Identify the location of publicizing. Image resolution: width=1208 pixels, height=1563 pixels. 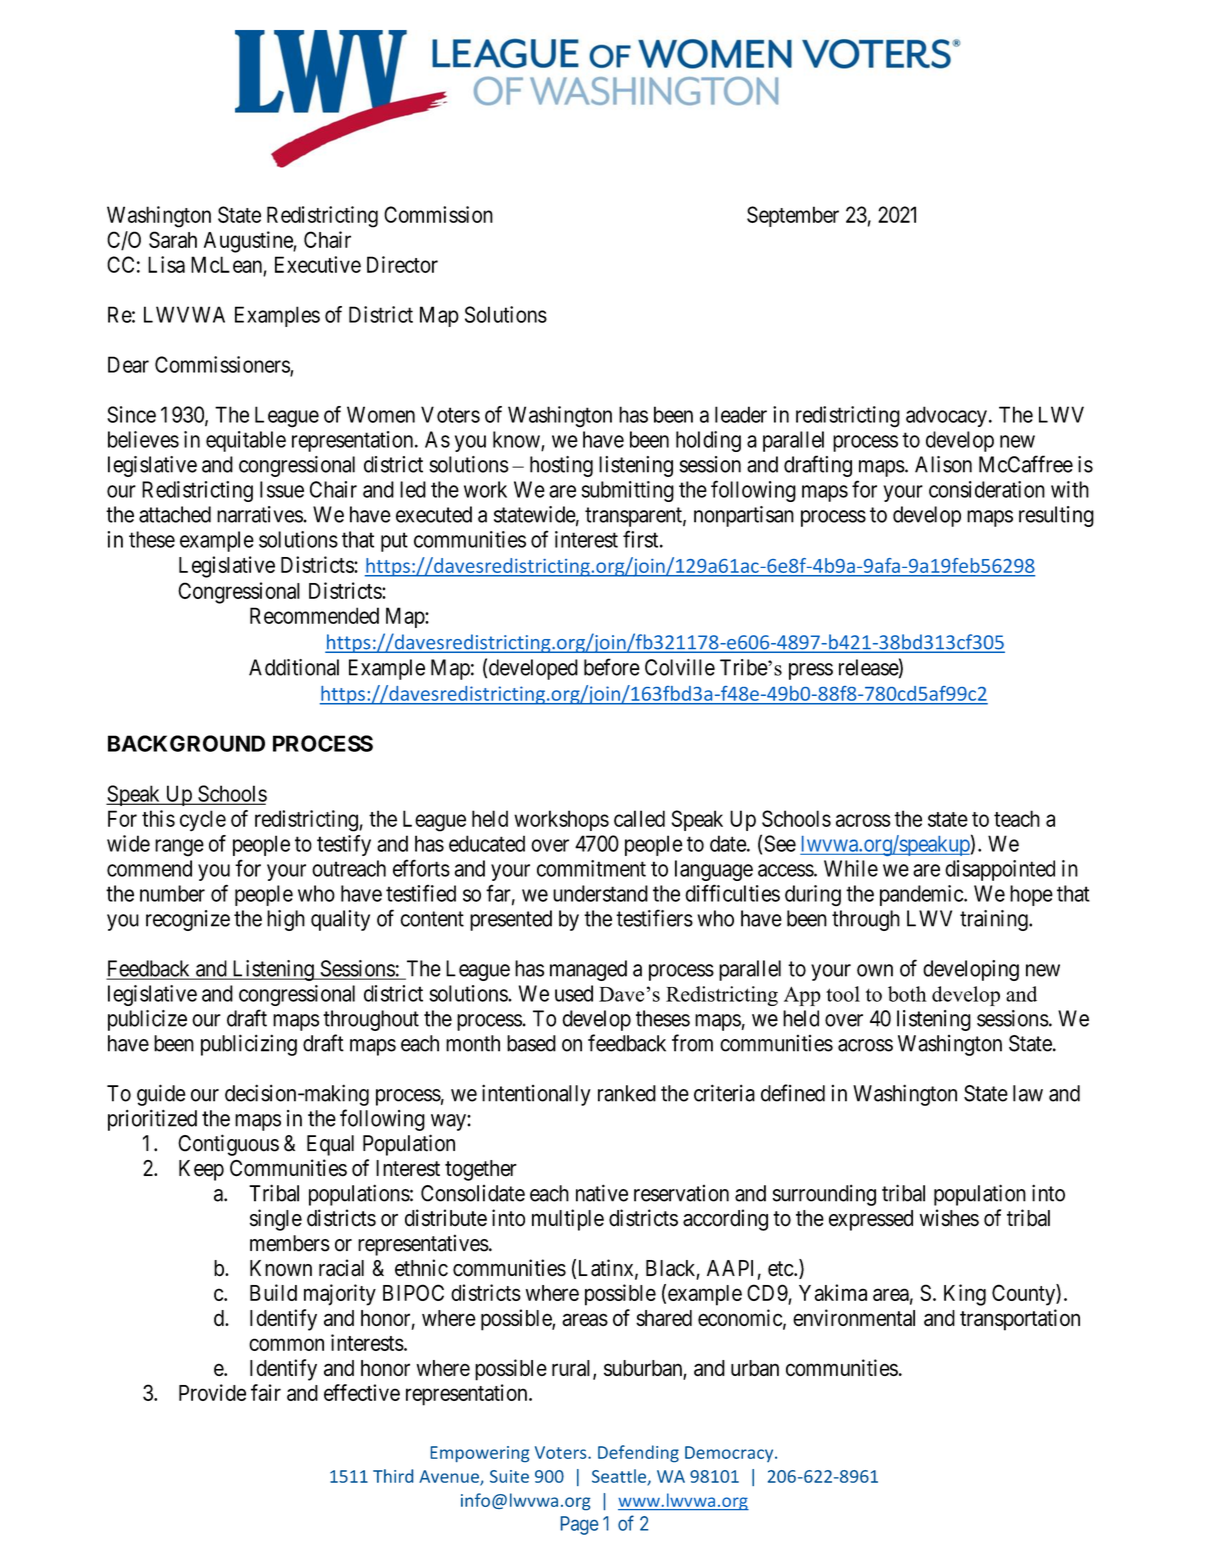
(249, 1045).
